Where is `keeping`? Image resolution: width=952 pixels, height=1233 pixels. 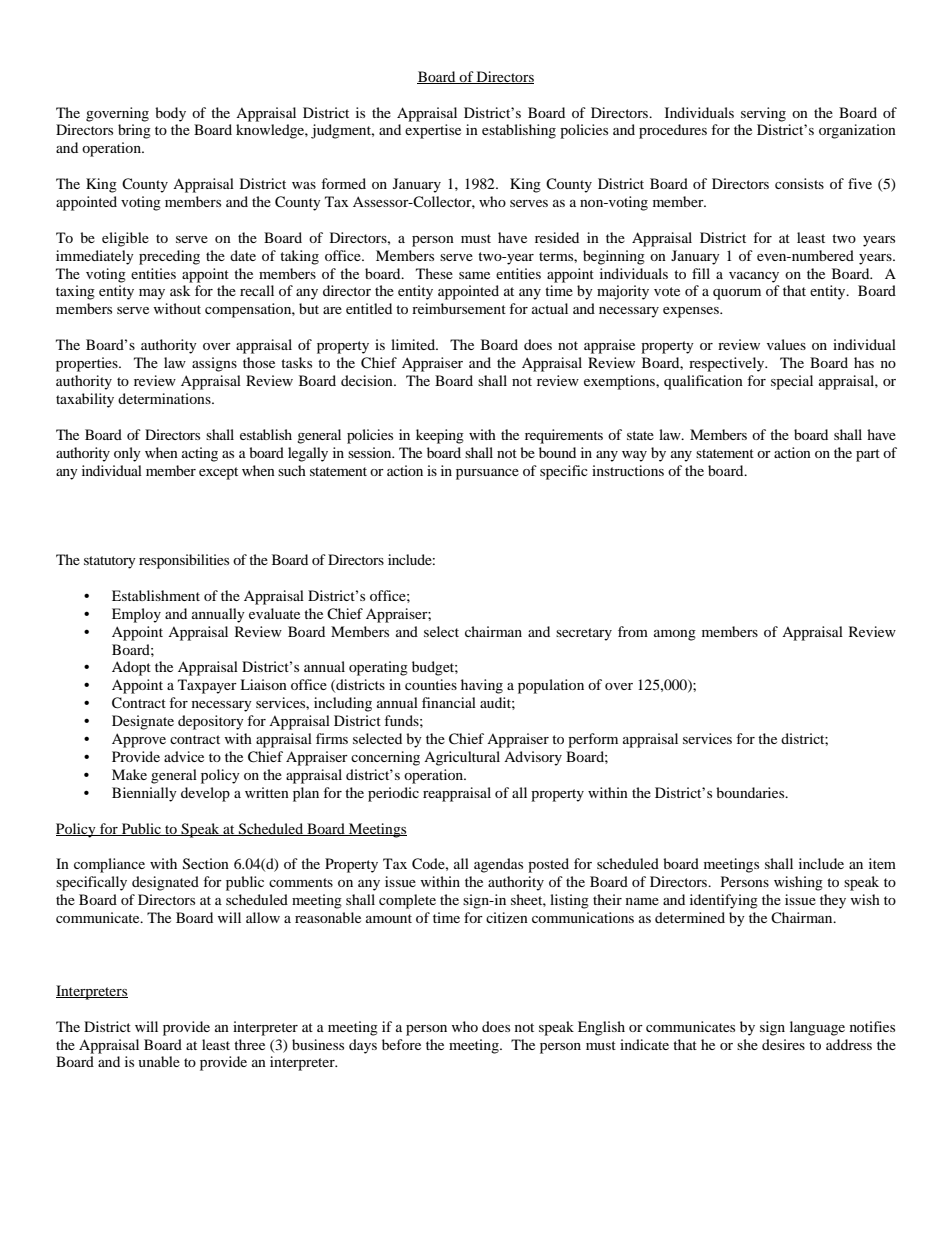
keeping is located at coordinates (440, 436).
